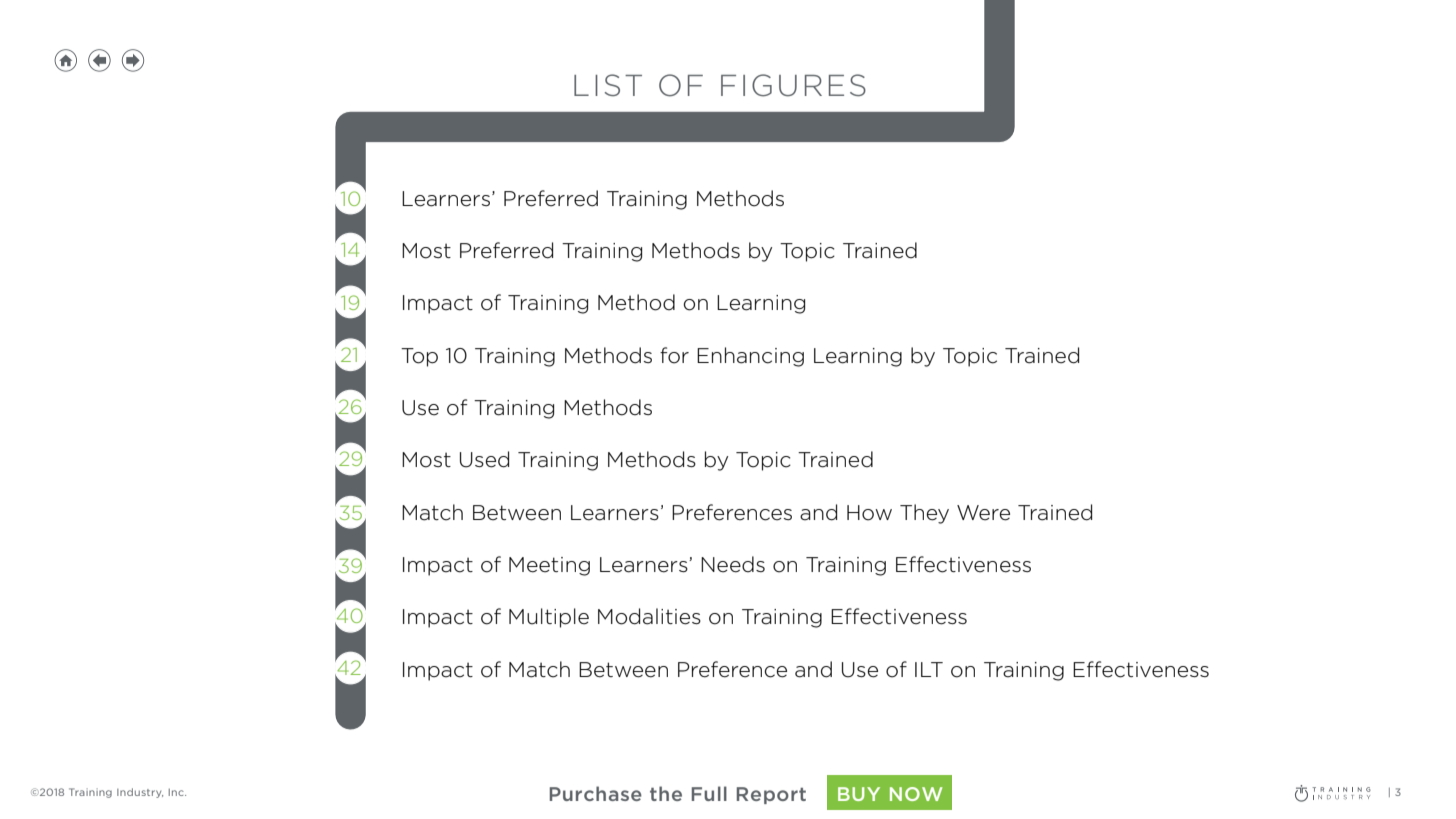 This screenshot has width=1456, height=819. What do you see at coordinates (750, 357) in the screenshot?
I see `Enhancing` at bounding box center [750, 357].
